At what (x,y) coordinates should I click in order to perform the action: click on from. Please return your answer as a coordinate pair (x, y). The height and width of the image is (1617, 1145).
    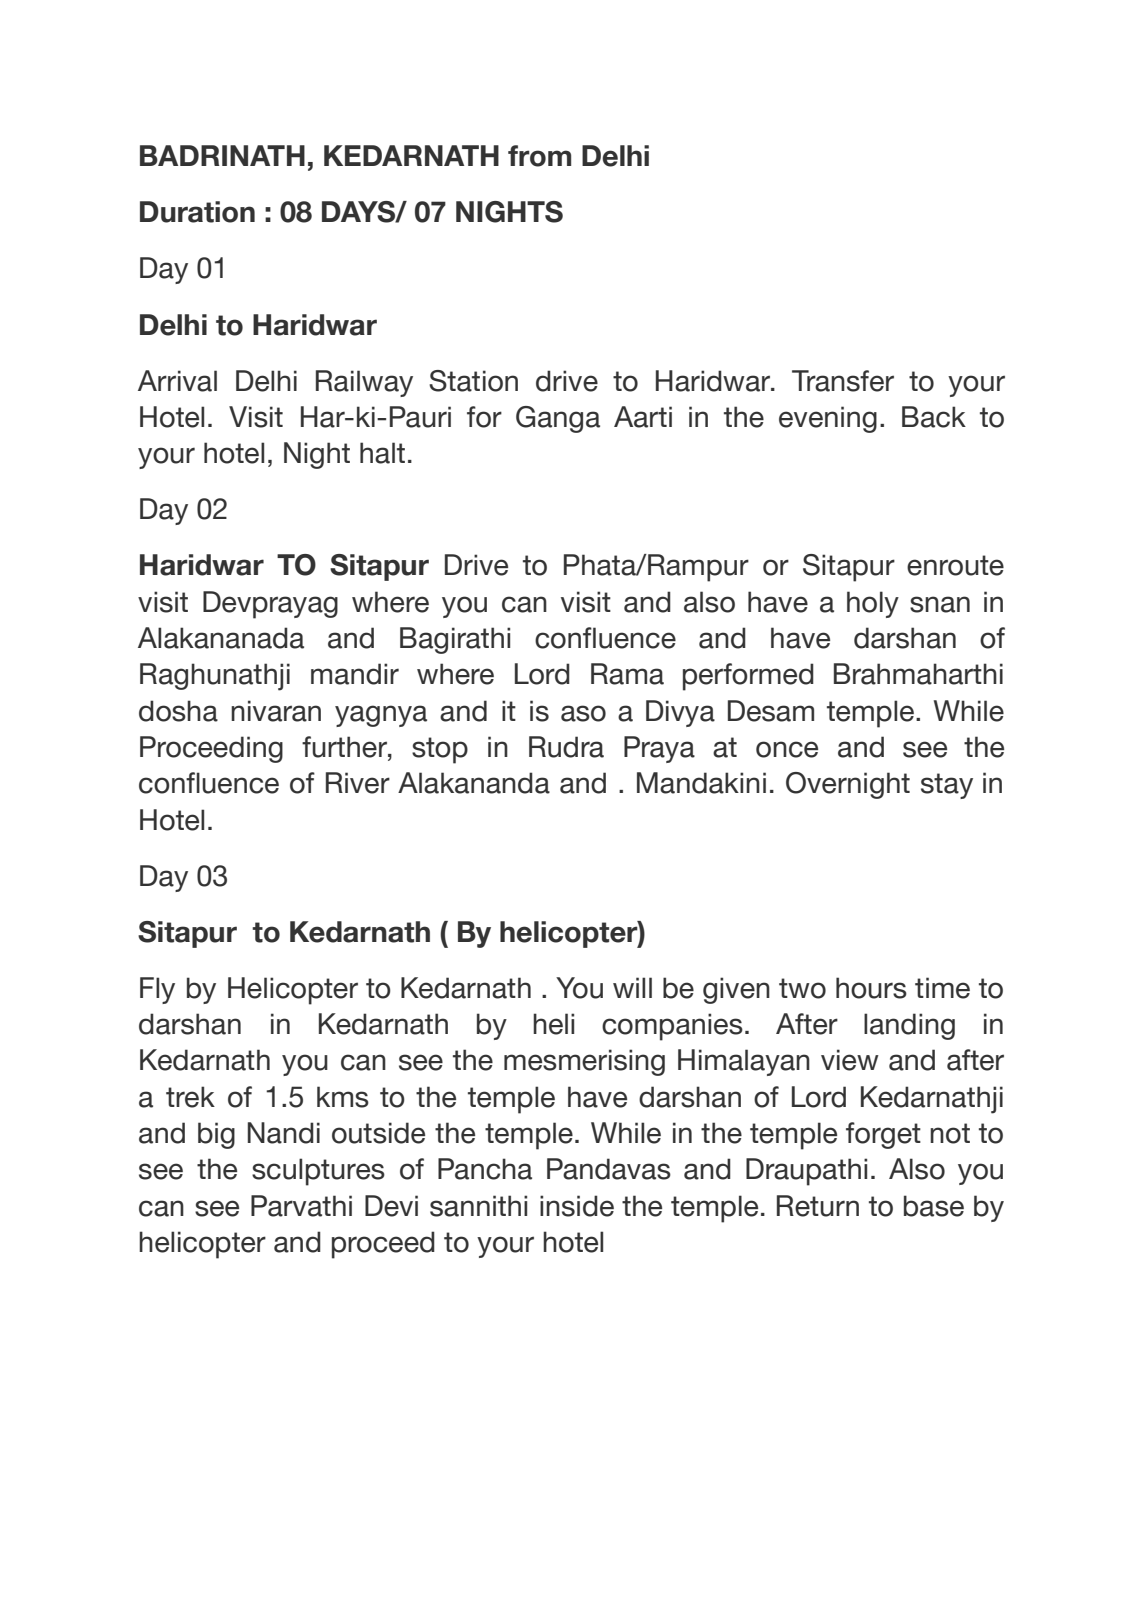
    Looking at the image, I should click on (539, 156).
